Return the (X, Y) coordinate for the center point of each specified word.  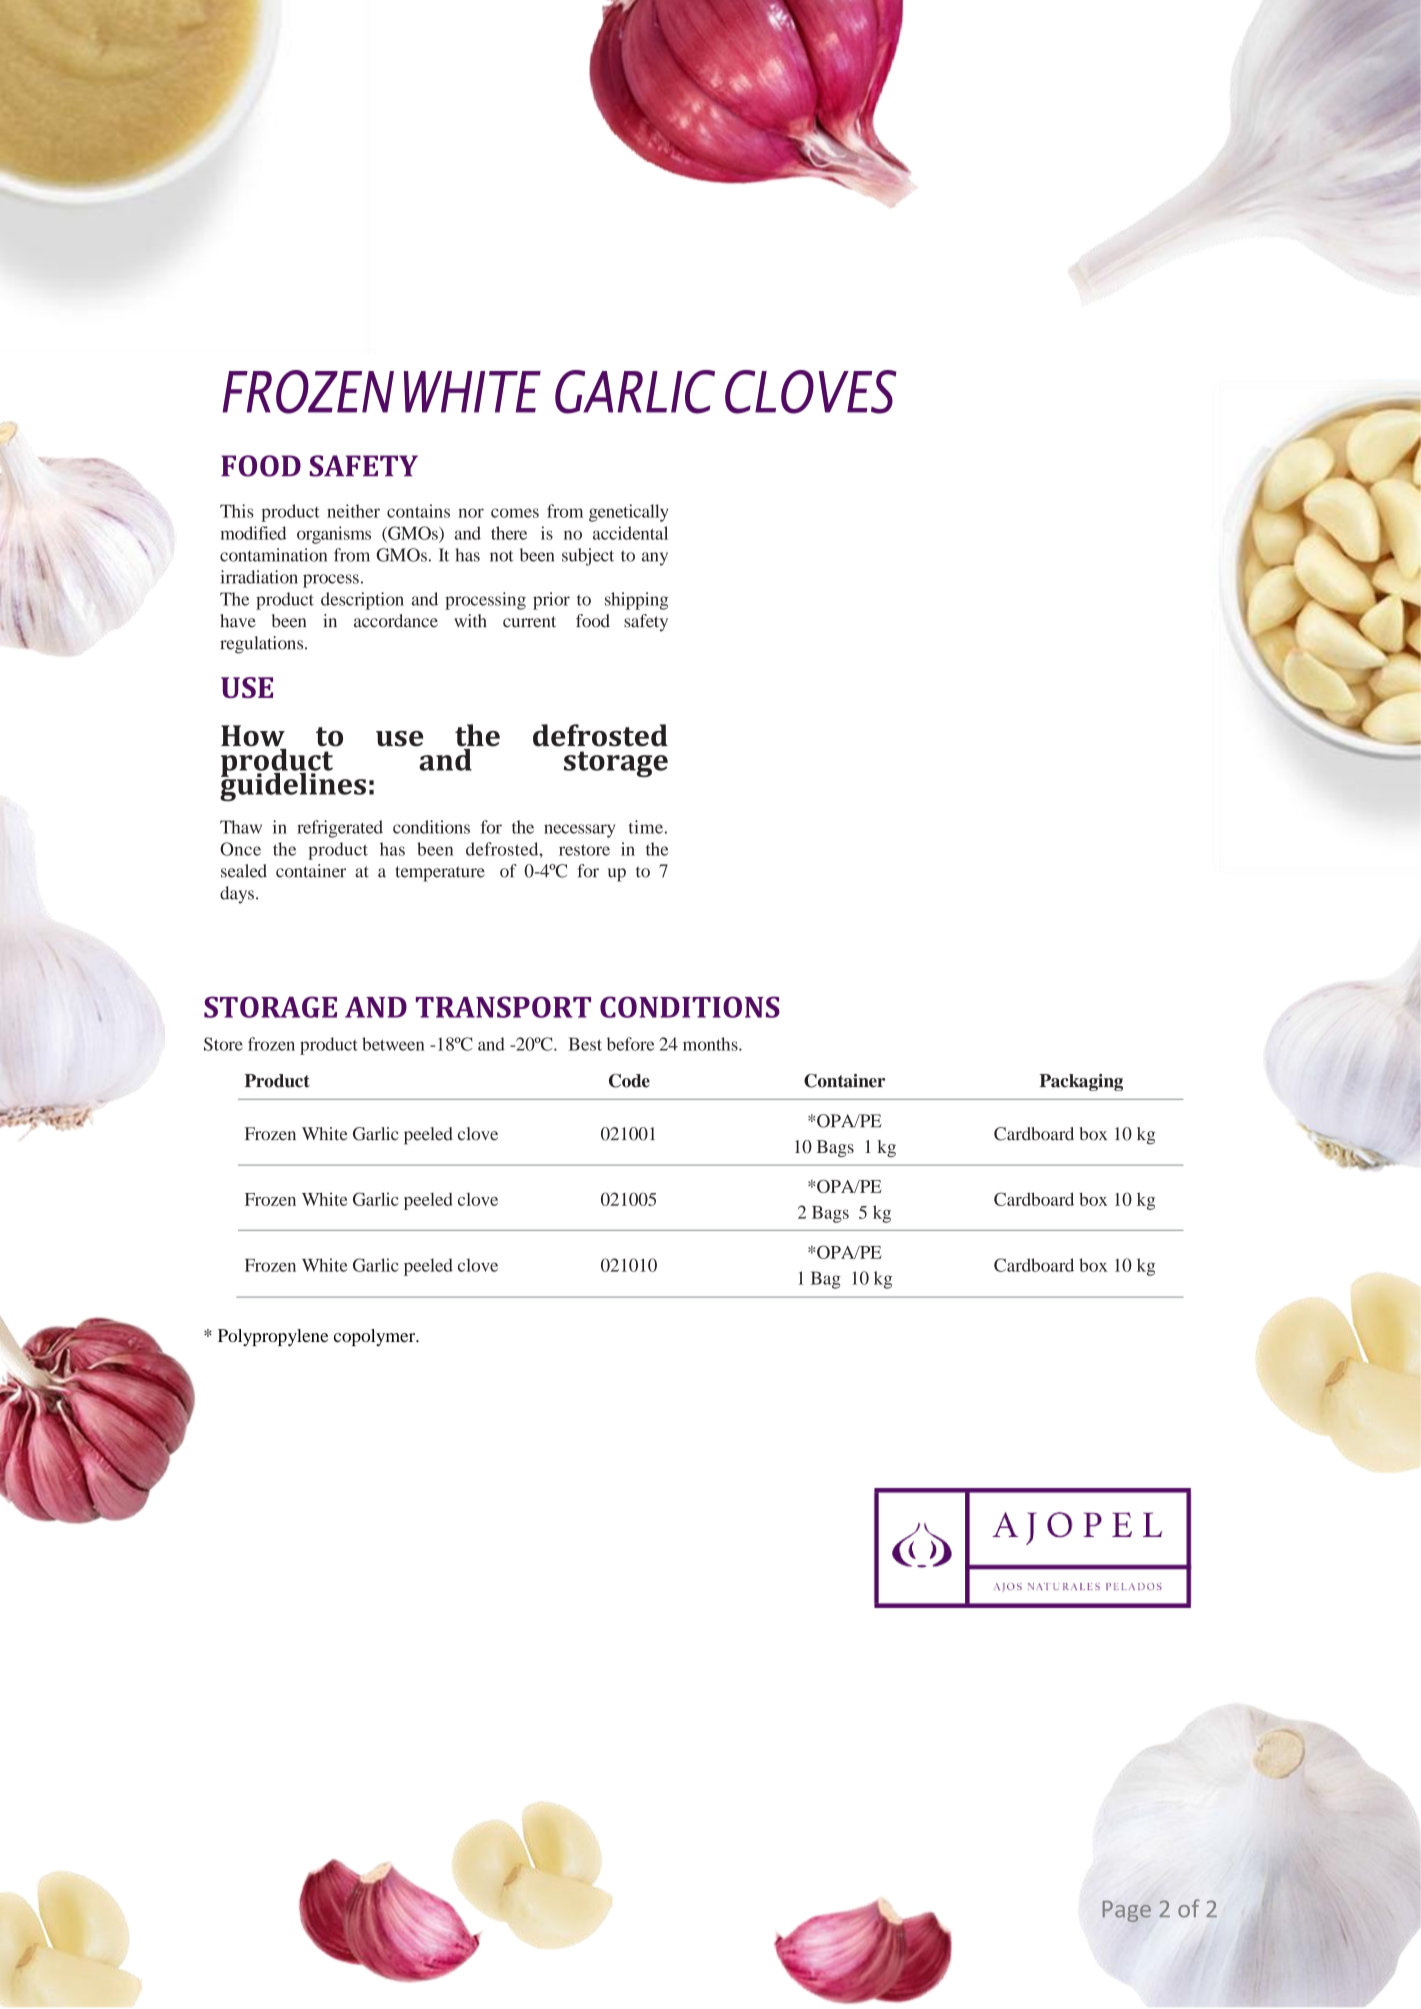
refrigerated (340, 829)
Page (1127, 1911)
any (655, 559)
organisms (334, 535)
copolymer (376, 1337)
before (630, 1044)
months (711, 1044)
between (393, 1044)
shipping (636, 601)
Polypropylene (273, 1337)
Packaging (1081, 1082)
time (646, 827)
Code (629, 1081)
